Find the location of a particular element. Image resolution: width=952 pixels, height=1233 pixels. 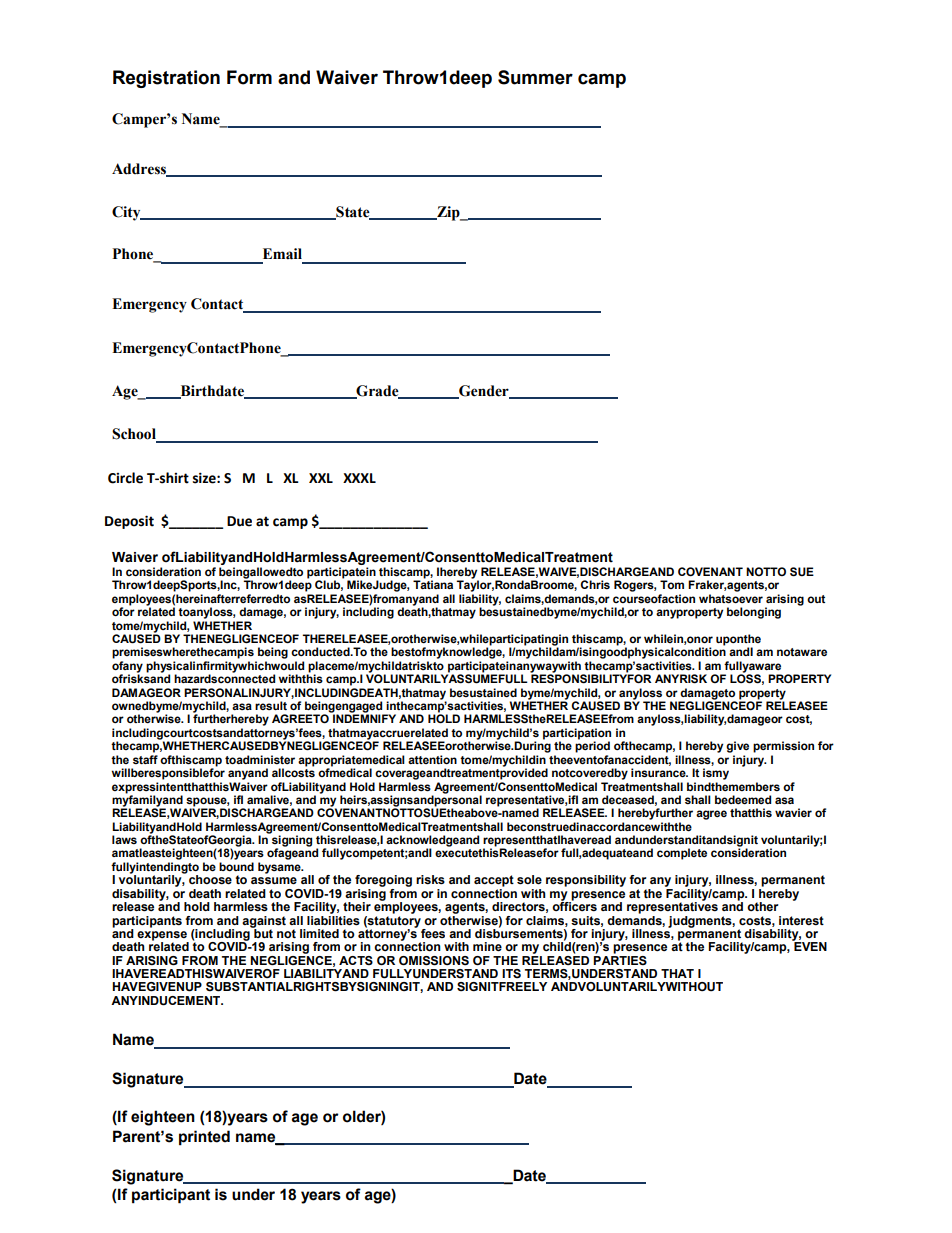

Due is located at coordinates (239, 521).
